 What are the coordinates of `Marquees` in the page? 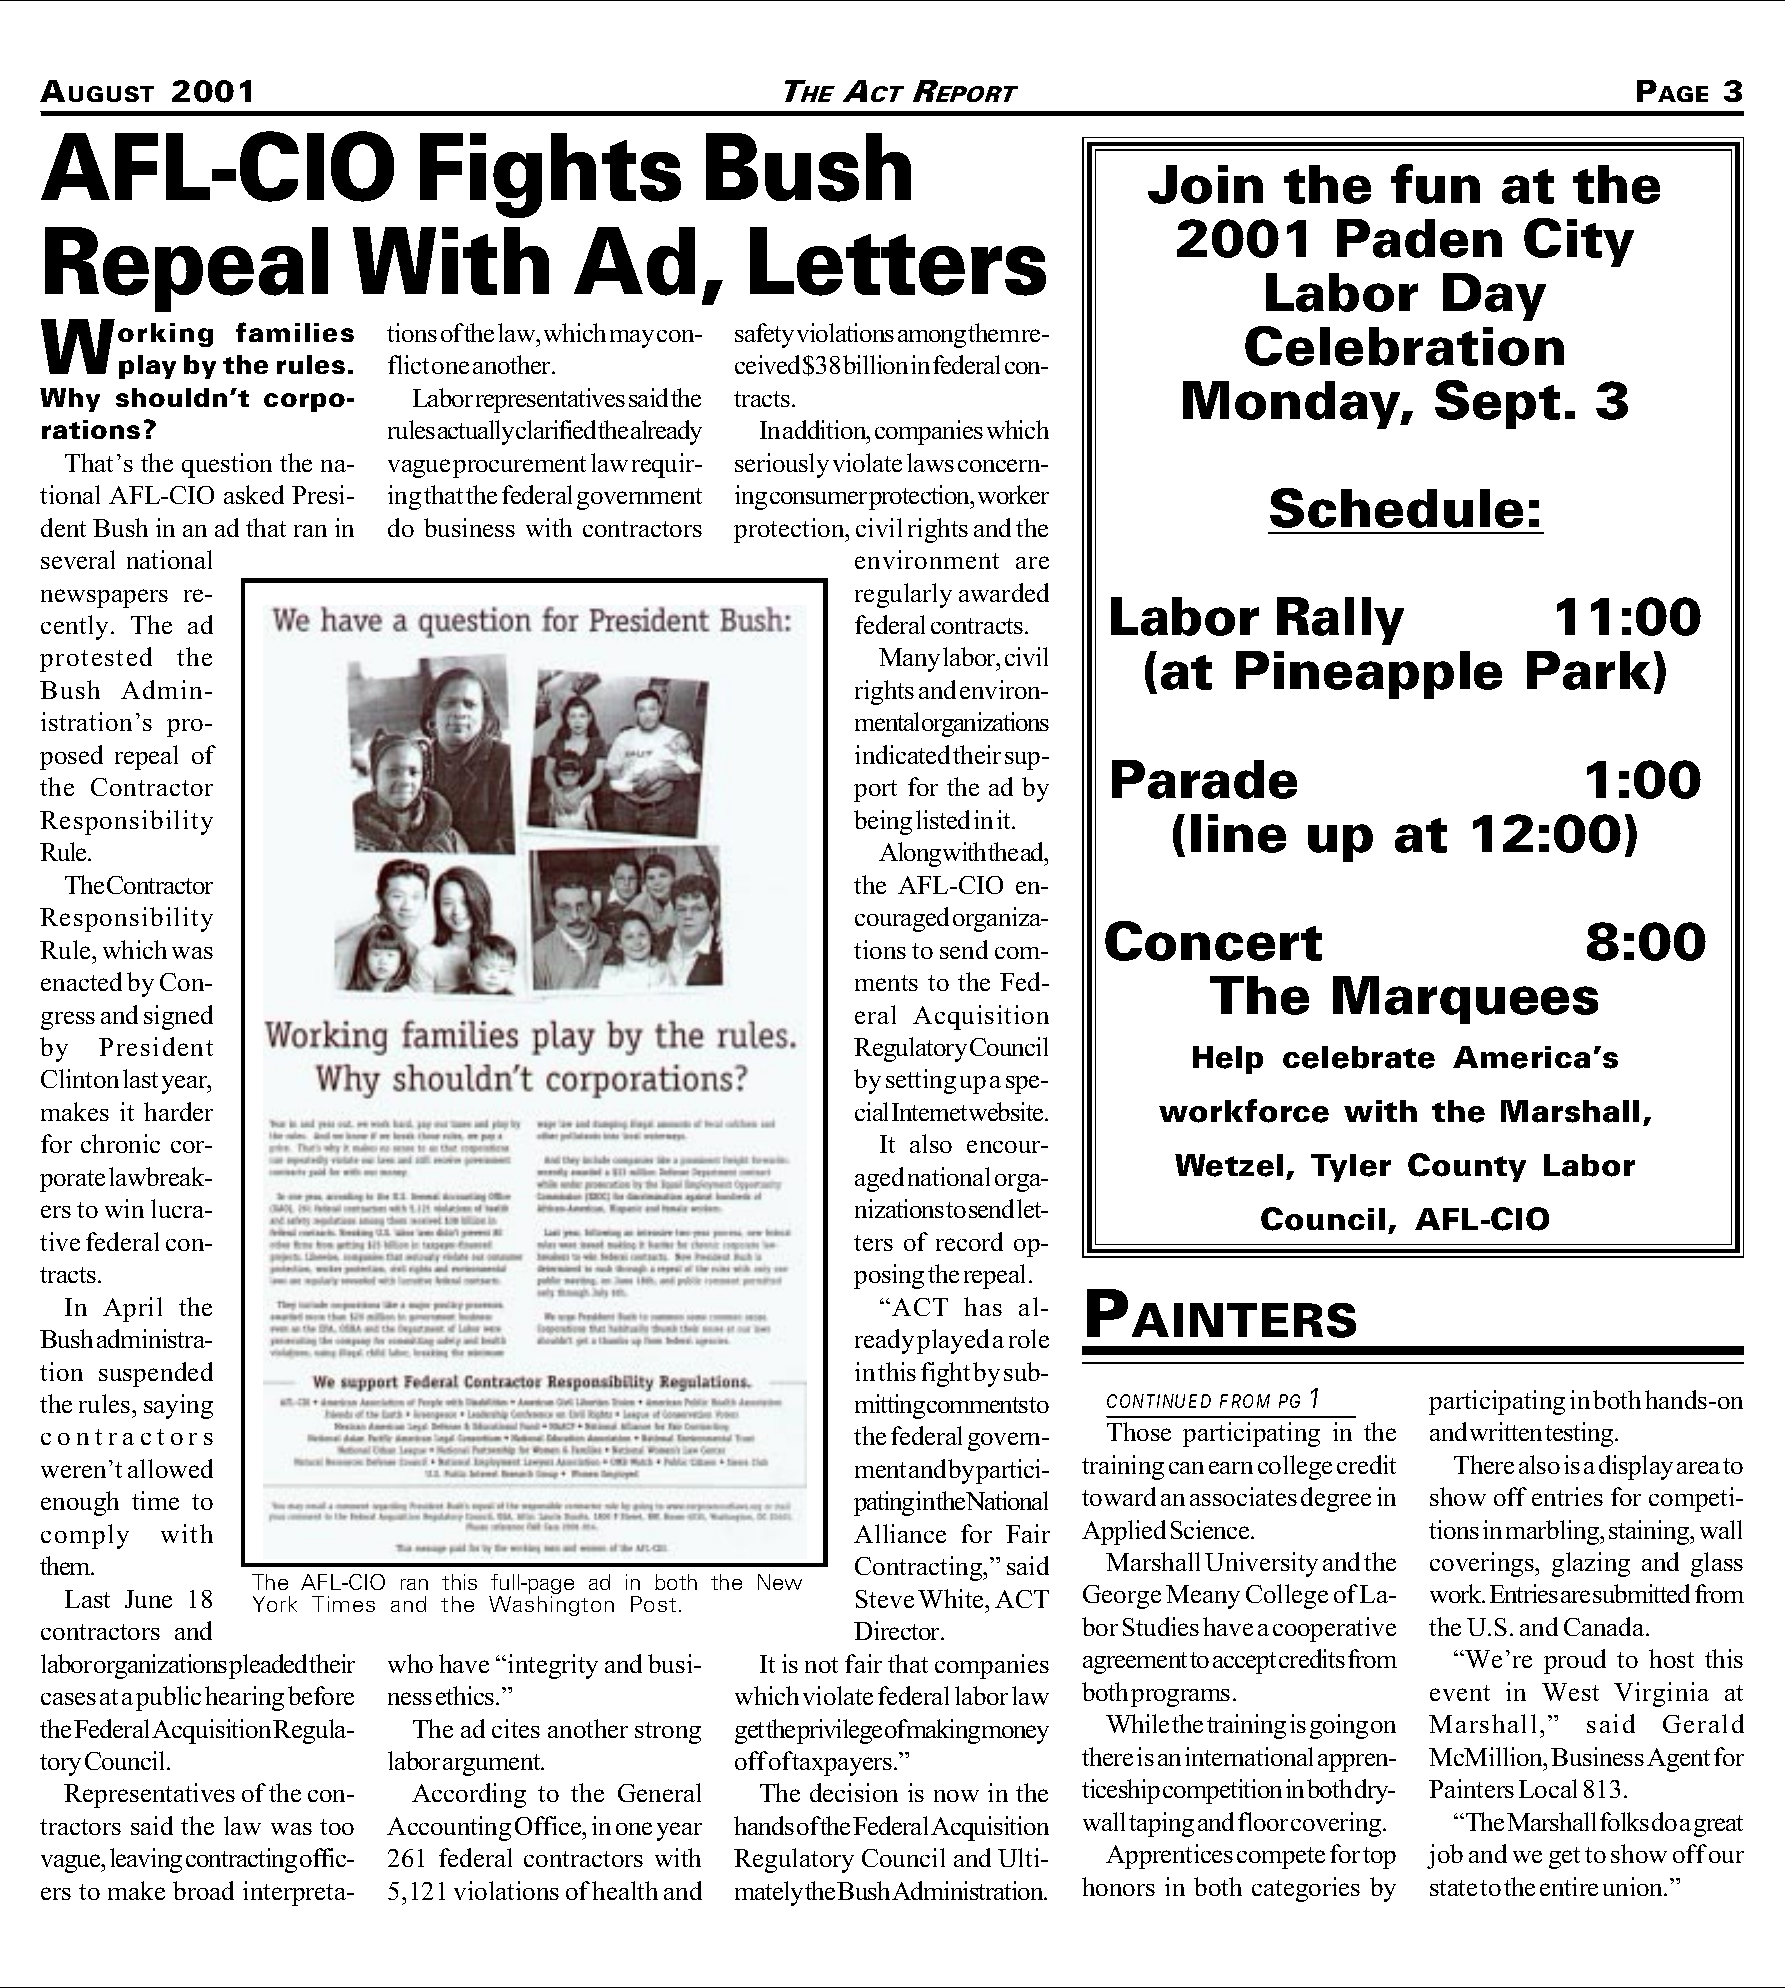 It's located at (1465, 1000).
